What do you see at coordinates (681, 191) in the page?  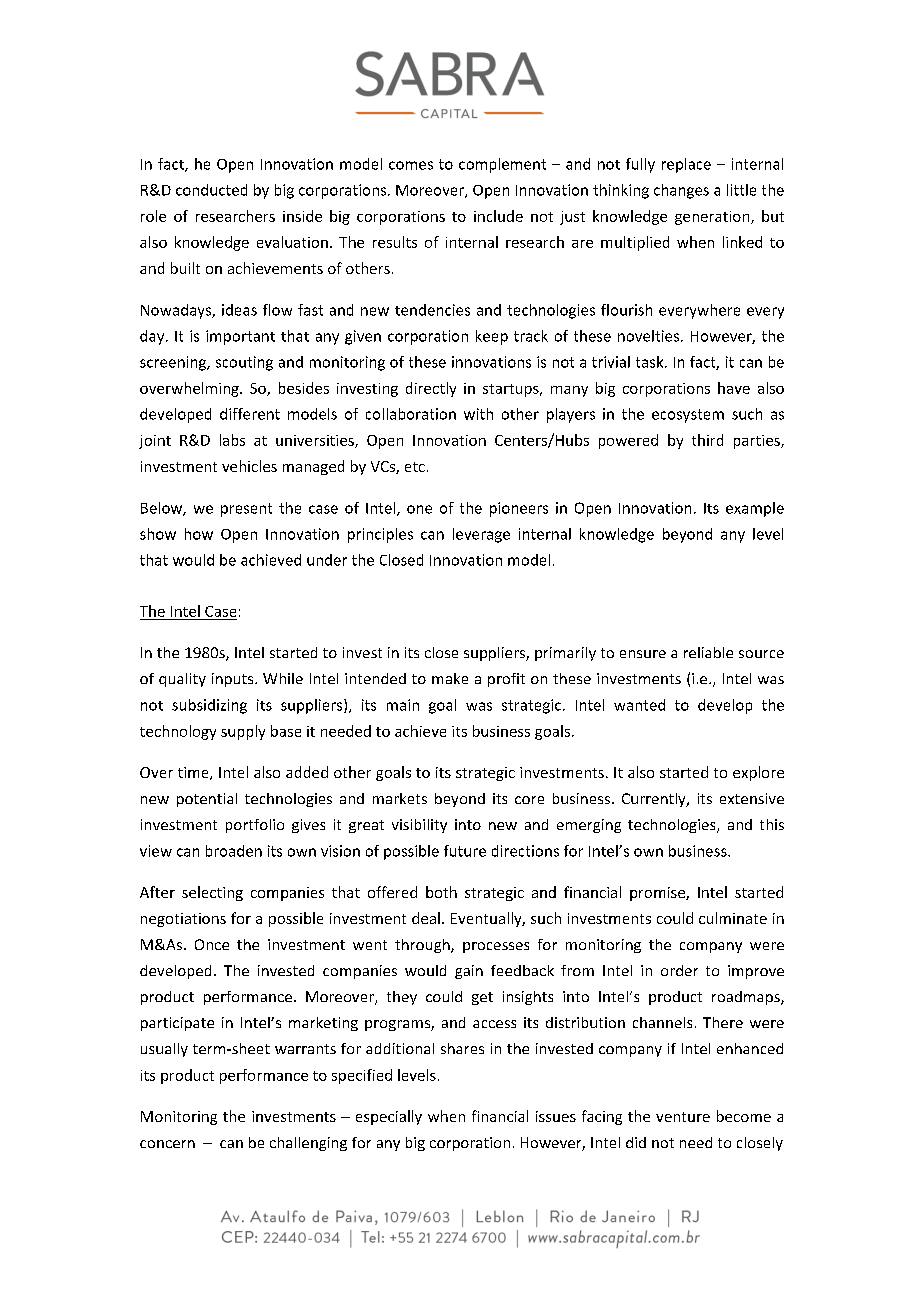 I see `changes` at bounding box center [681, 191].
